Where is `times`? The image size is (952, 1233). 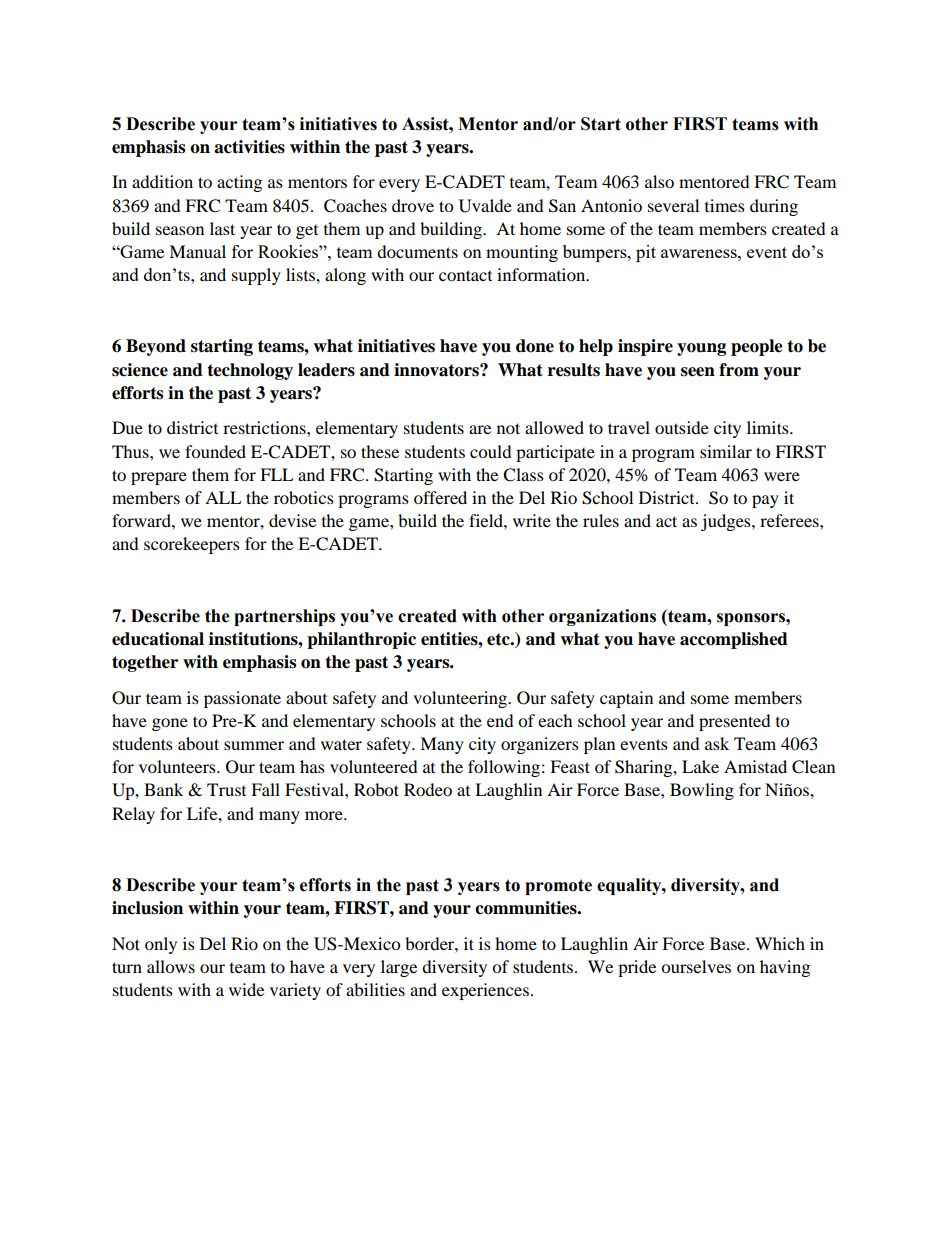 times is located at coordinates (725, 205).
